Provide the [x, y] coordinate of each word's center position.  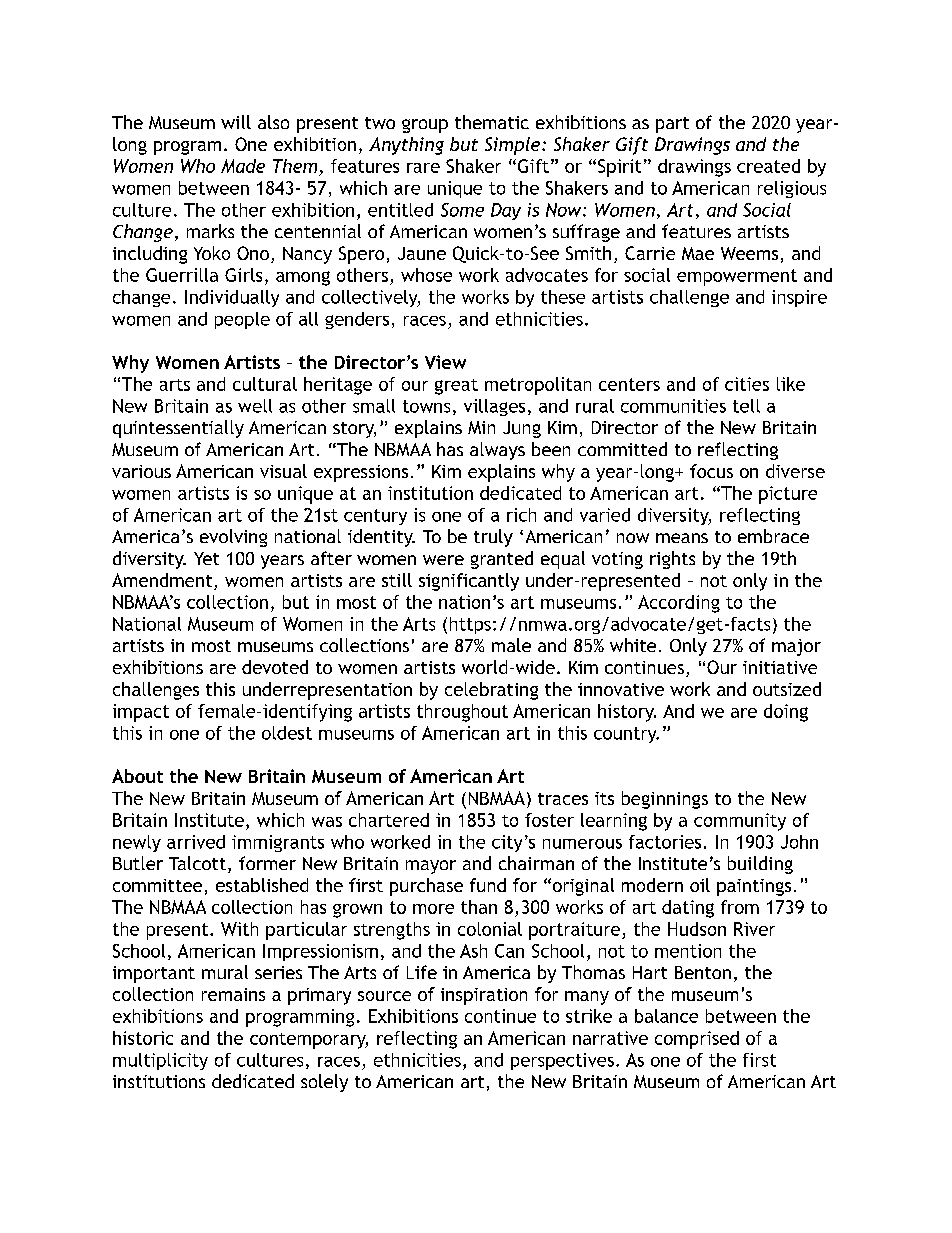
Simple [514, 146]
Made [243, 166]
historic [143, 1038]
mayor [431, 867]
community [740, 822]
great [456, 387]
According [679, 604]
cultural [265, 384]
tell [746, 406]
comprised [697, 1040]
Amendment [163, 581]
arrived [196, 842]
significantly [469, 582]
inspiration [484, 996]
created [768, 166]
